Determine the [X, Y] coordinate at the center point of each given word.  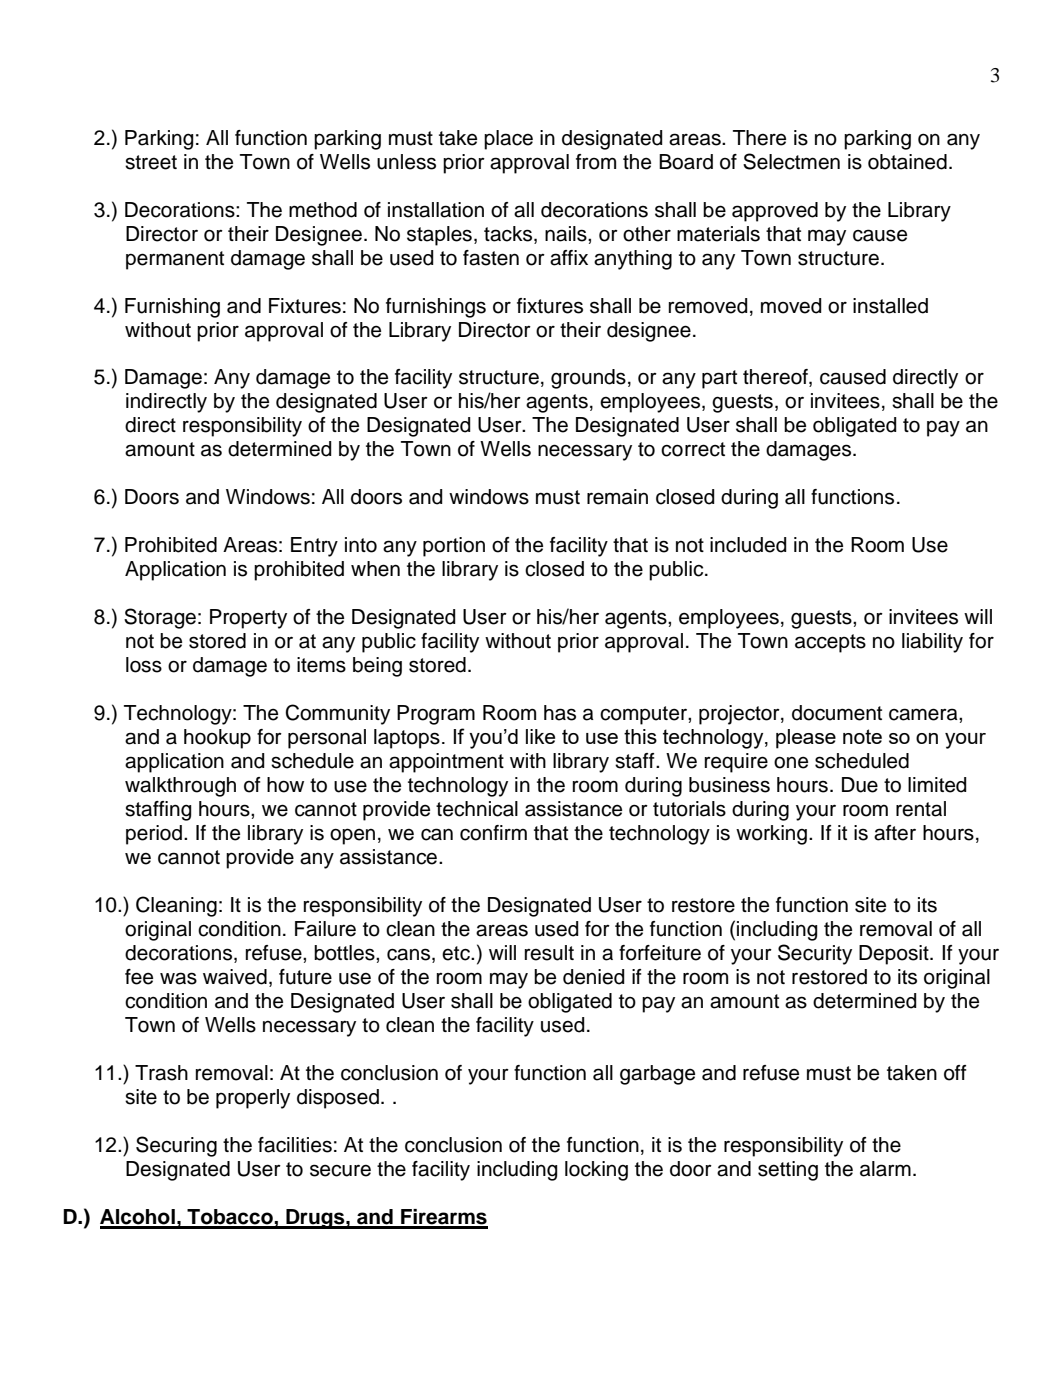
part [719, 379]
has [560, 713]
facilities [295, 1145]
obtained [907, 162]
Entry [314, 547]
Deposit [895, 955]
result [549, 953]
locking [596, 1171]
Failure [325, 929]
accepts [830, 643]
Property [248, 619]
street [151, 162]
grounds [588, 379]
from [596, 162]
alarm [885, 1169]
